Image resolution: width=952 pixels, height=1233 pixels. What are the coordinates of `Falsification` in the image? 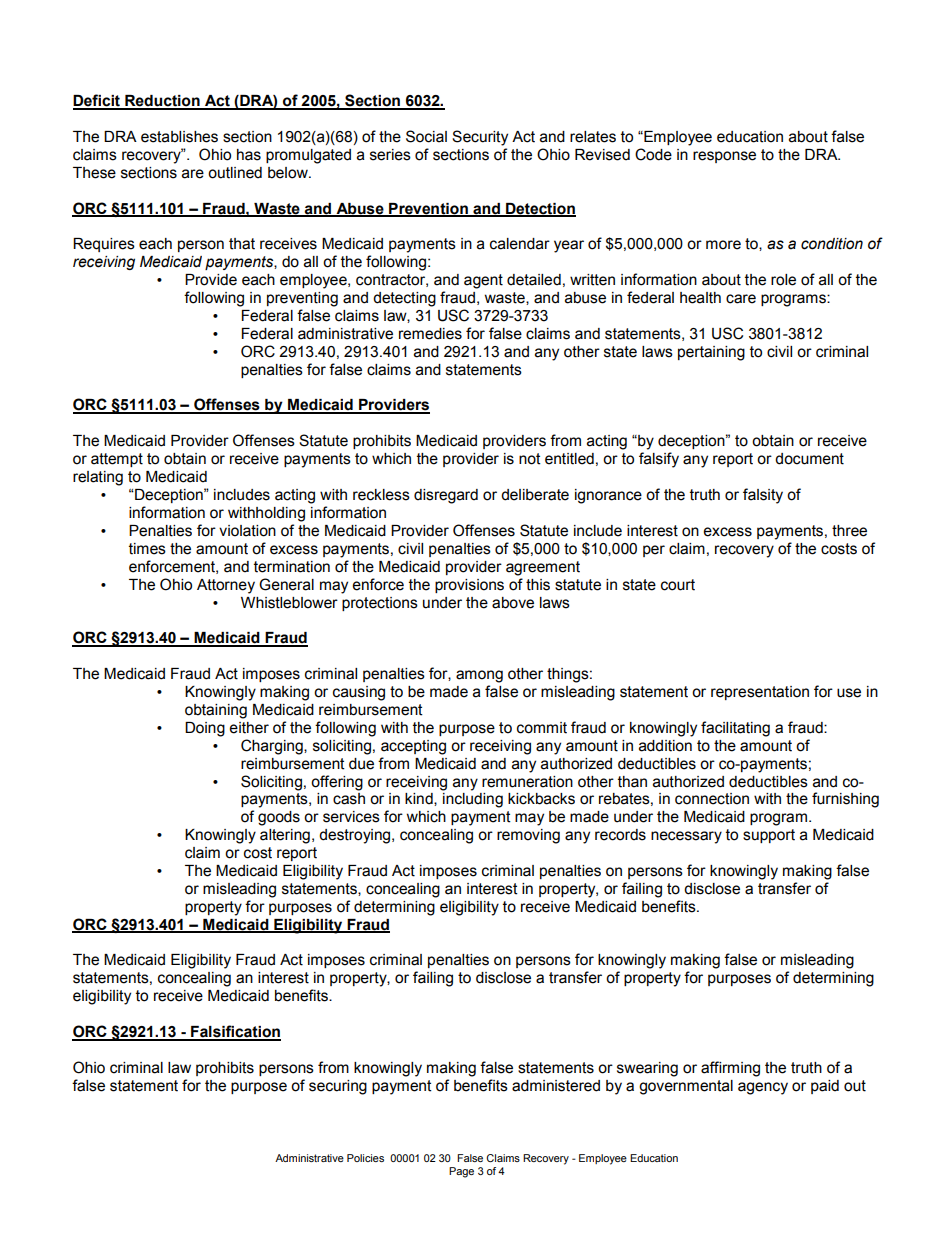 It's located at (235, 1032).
